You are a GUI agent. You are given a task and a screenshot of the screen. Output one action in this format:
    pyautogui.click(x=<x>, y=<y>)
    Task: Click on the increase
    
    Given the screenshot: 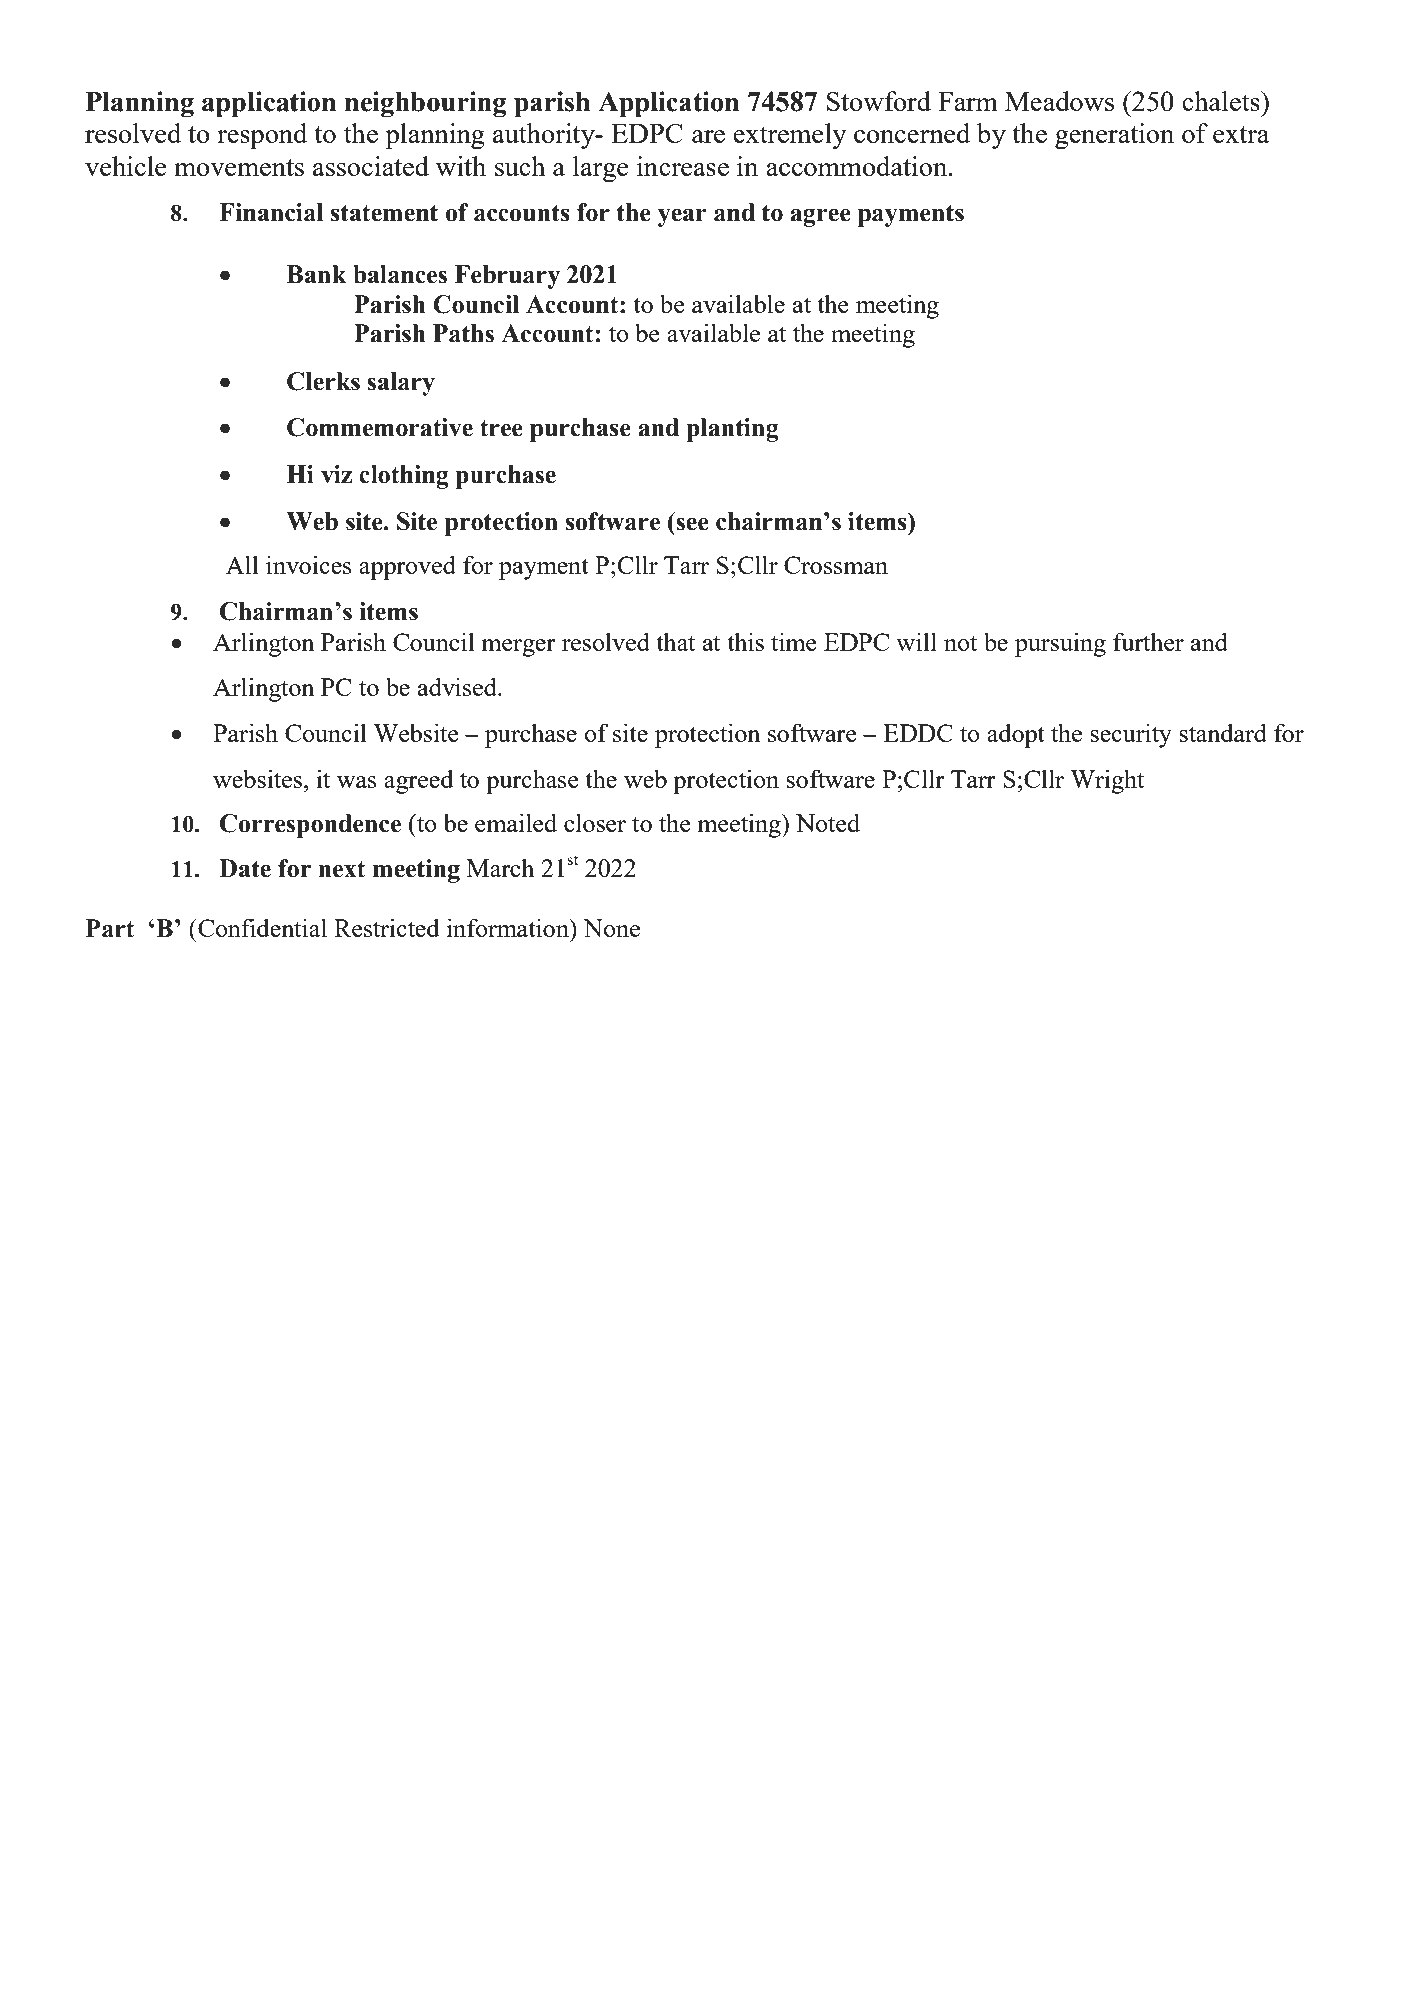 What is the action you would take?
    pyautogui.click(x=683, y=166)
